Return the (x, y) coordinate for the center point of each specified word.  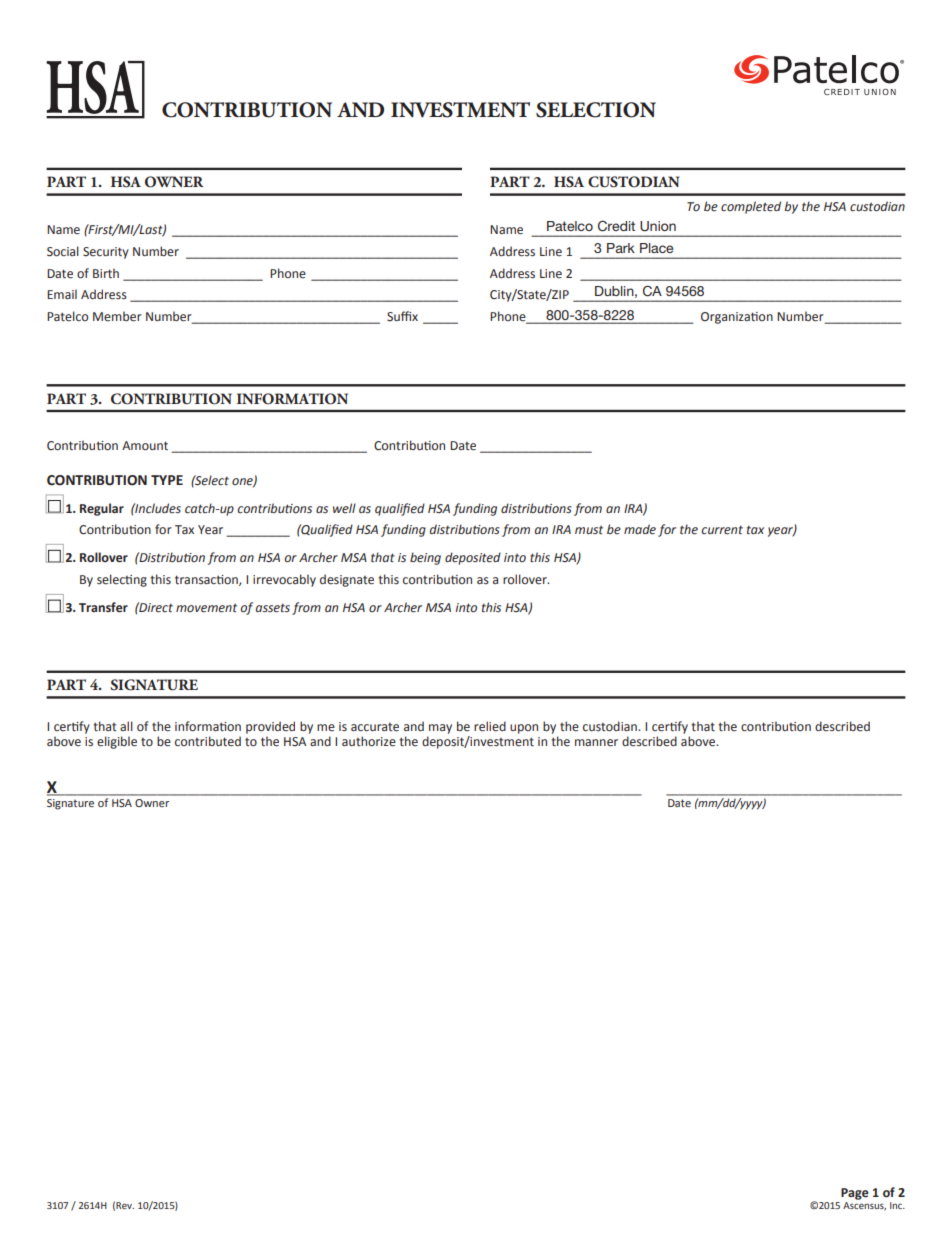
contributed (208, 741)
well (344, 508)
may (440, 729)
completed (751, 207)
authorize (369, 741)
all (126, 726)
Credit (616, 226)
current (722, 529)
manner (596, 743)
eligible (117, 742)
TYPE (167, 480)
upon (524, 729)
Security (106, 253)
